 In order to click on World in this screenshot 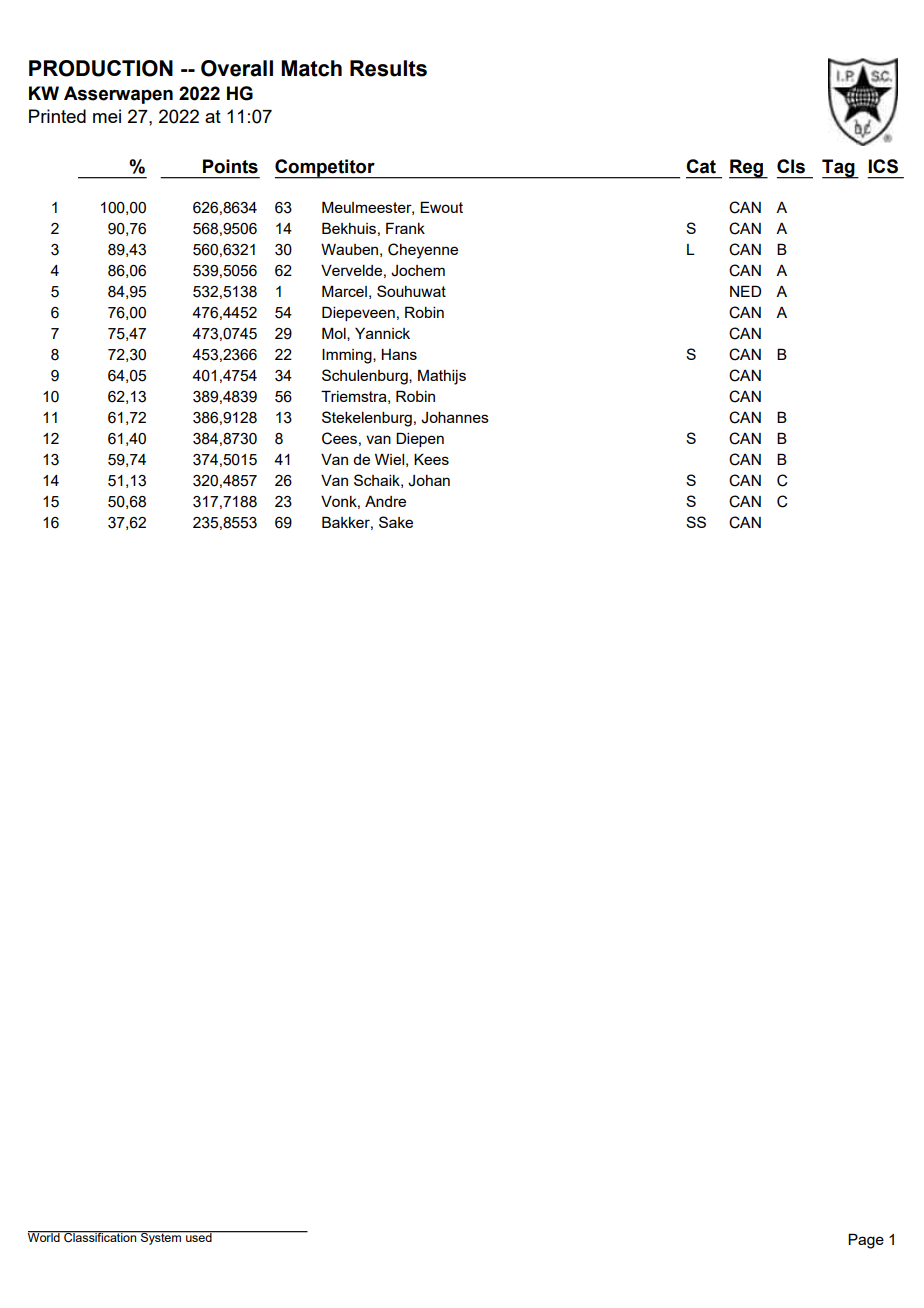, I will do `click(45, 1236)`.
